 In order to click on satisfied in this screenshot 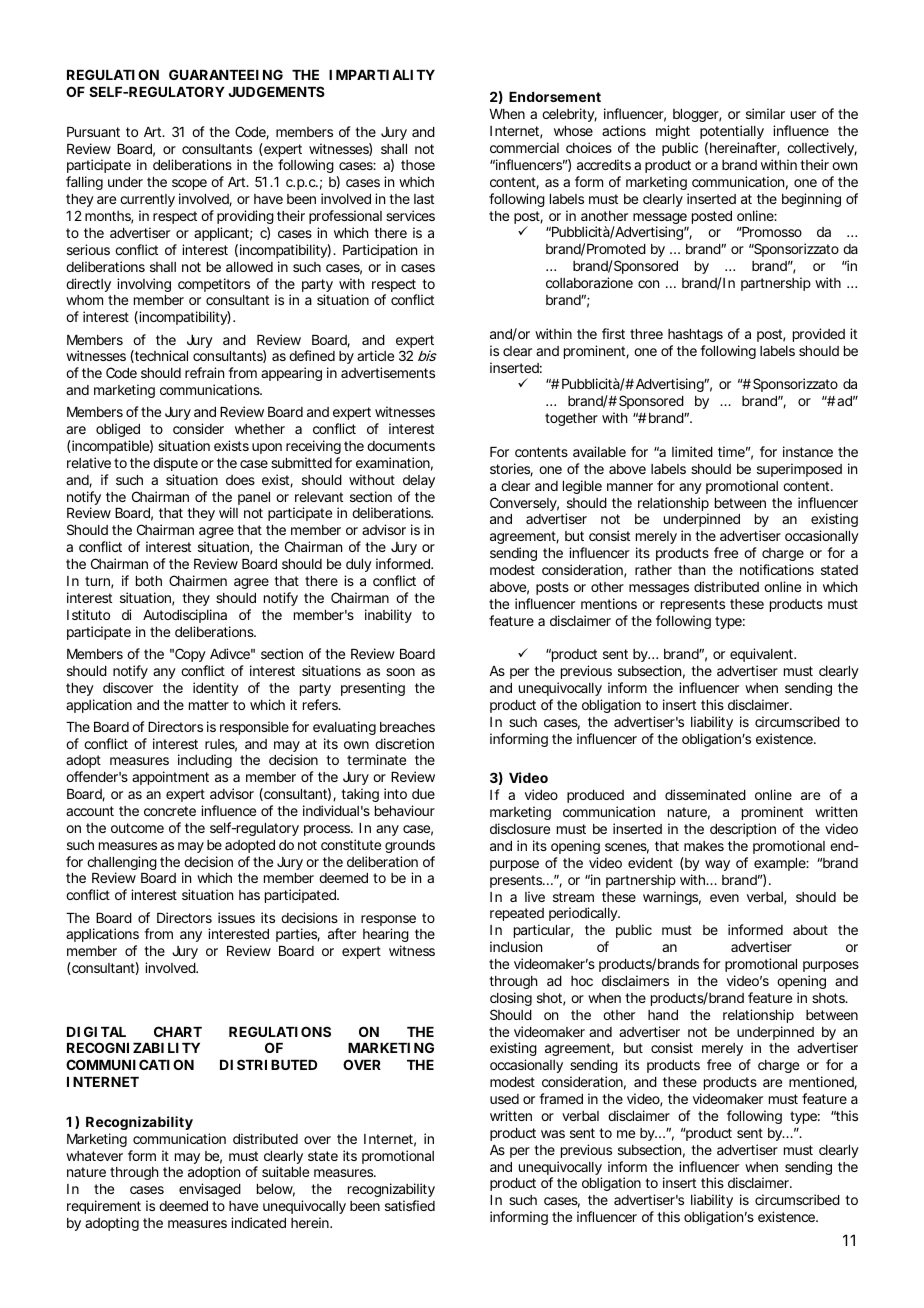, I will do `click(410, 1205)`.
